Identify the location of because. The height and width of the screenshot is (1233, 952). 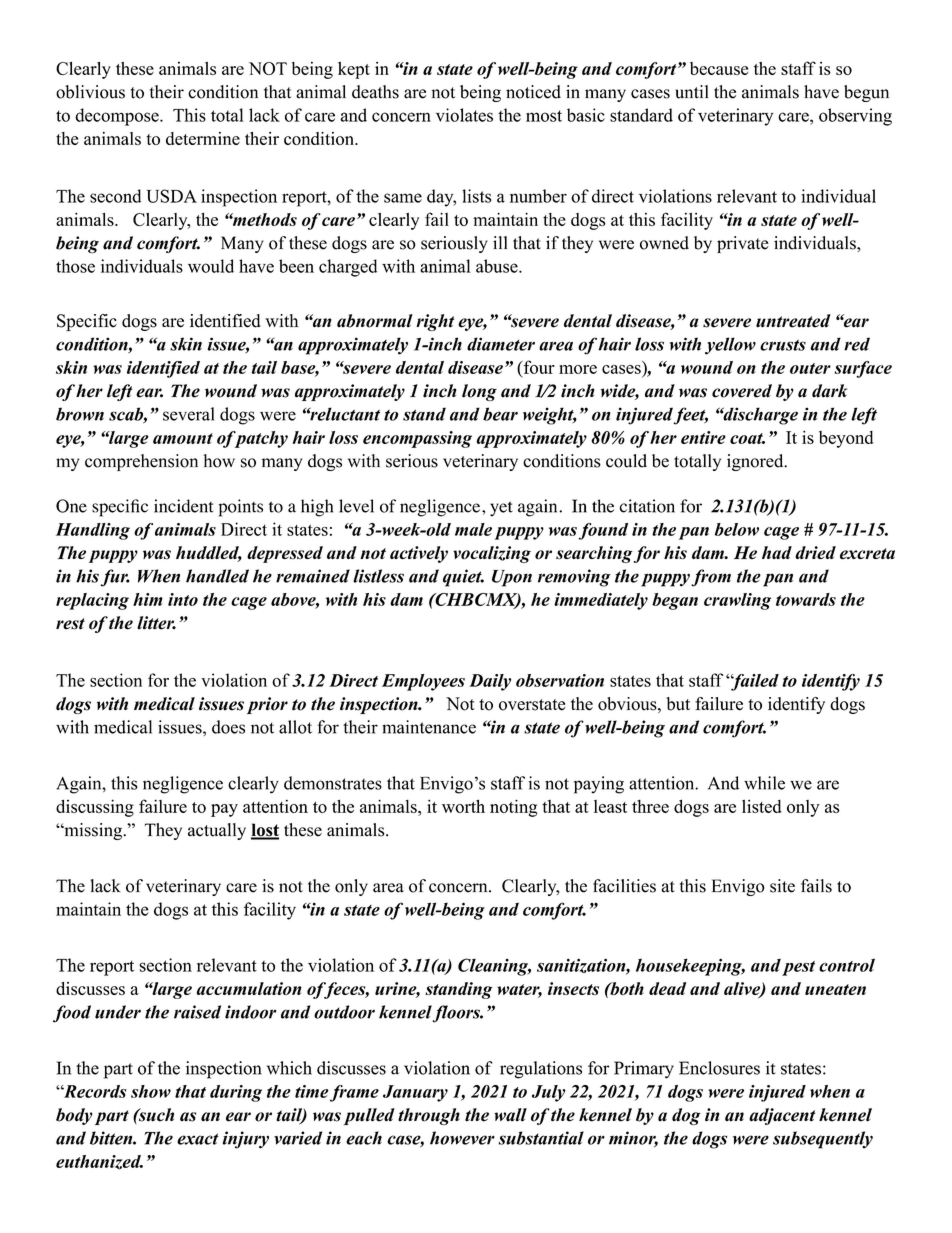
(719, 68).
